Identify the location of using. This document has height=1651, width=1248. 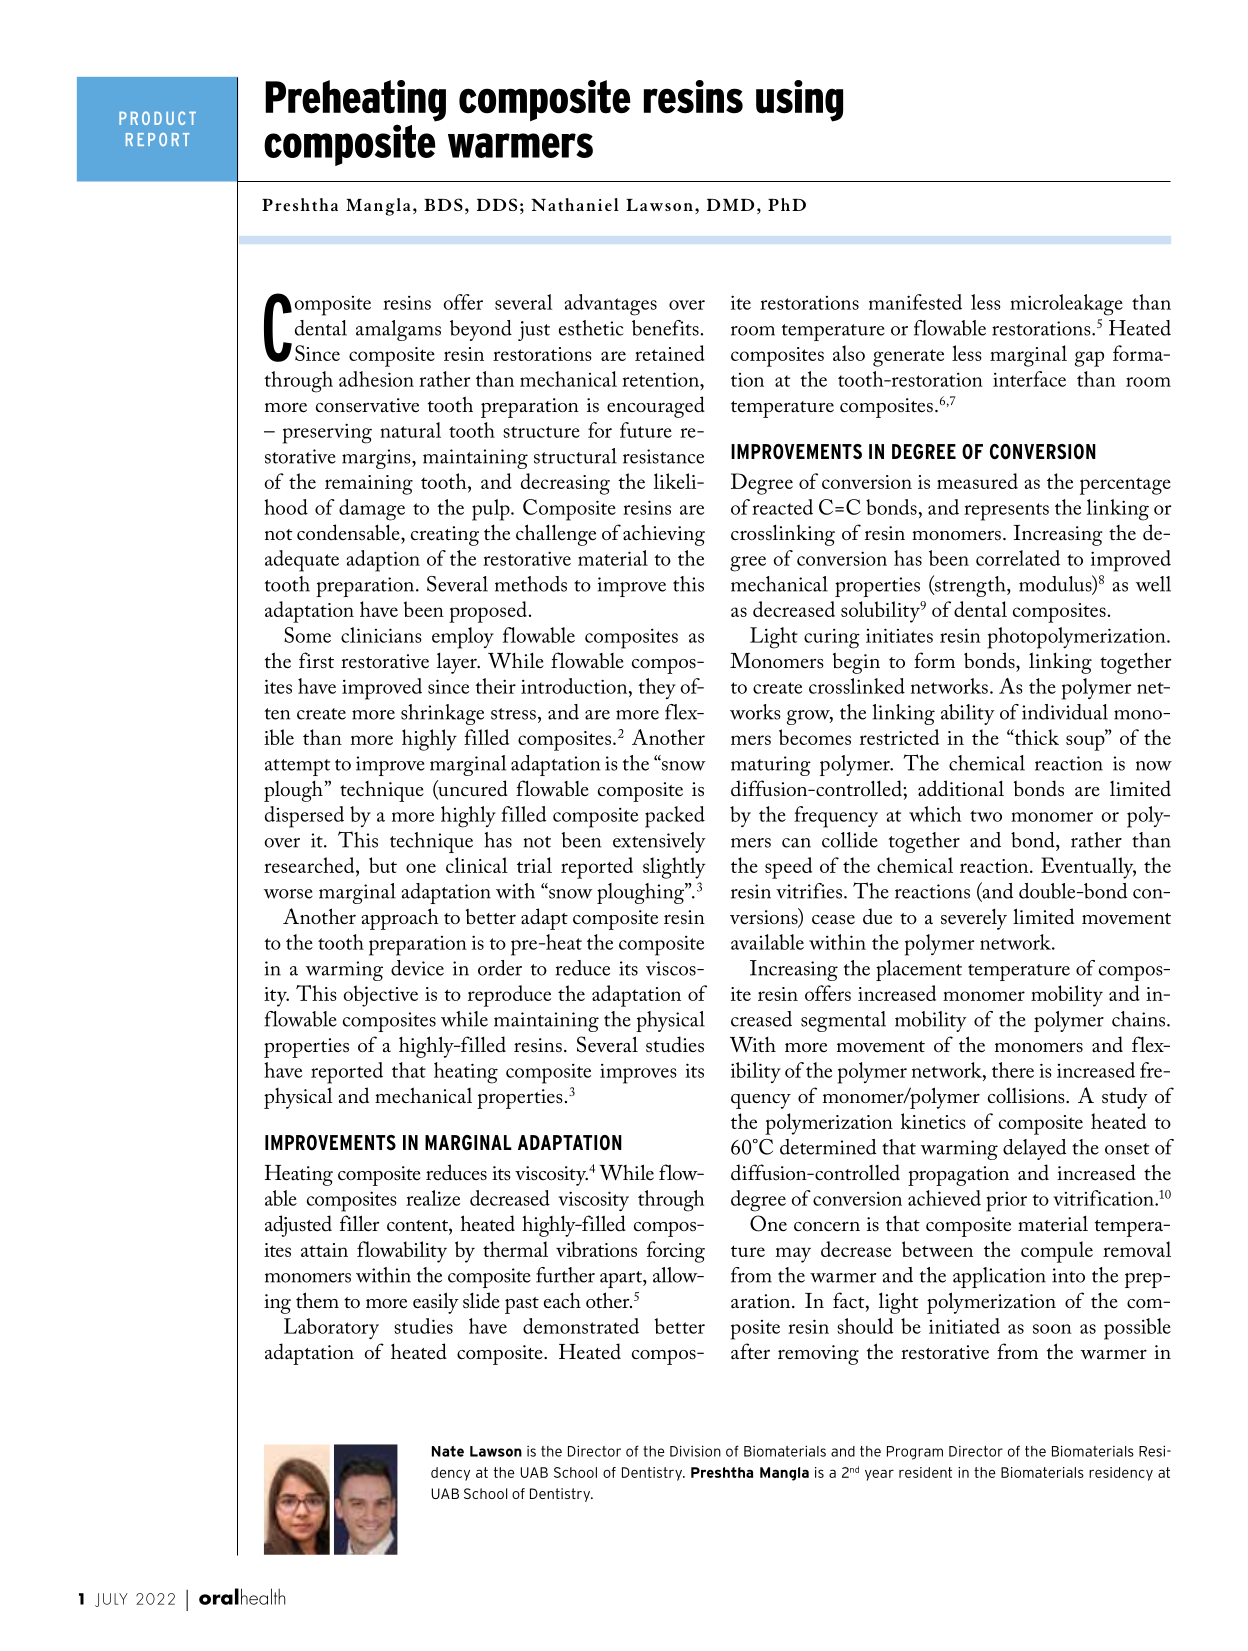
(799, 101).
